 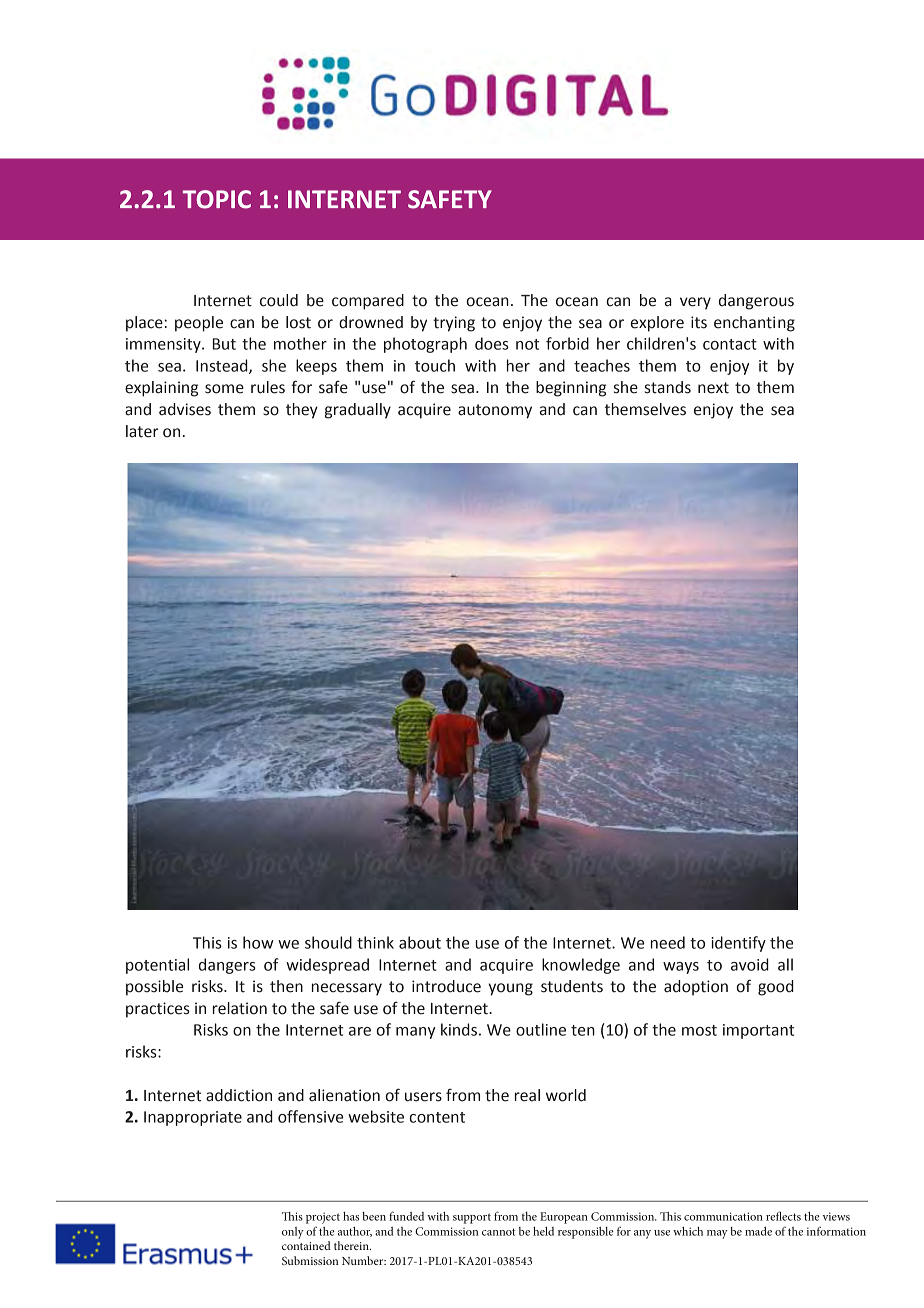 What do you see at coordinates (495, 411) in the screenshot?
I see `autonomy` at bounding box center [495, 411].
